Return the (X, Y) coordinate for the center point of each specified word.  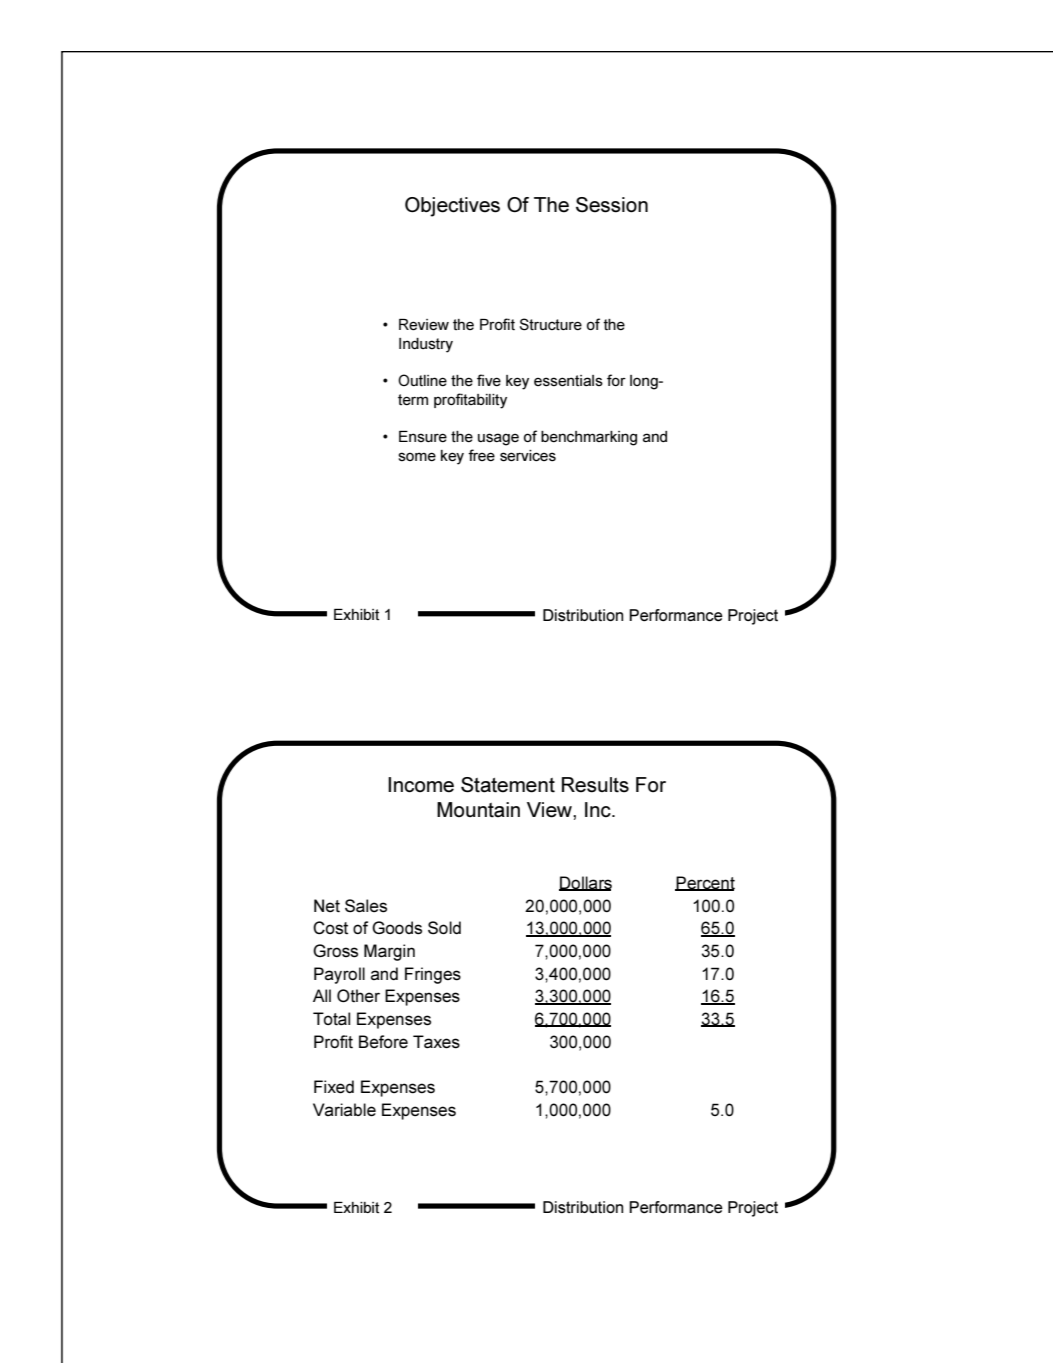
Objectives (452, 207)
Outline (422, 380)
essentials (568, 381)
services (528, 456)
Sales (366, 906)
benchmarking (589, 438)
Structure (551, 324)
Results (595, 785)
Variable (344, 1110)
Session (612, 205)
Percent (705, 883)
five (489, 380)
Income (421, 785)
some (417, 457)
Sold (444, 928)
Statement (508, 785)
